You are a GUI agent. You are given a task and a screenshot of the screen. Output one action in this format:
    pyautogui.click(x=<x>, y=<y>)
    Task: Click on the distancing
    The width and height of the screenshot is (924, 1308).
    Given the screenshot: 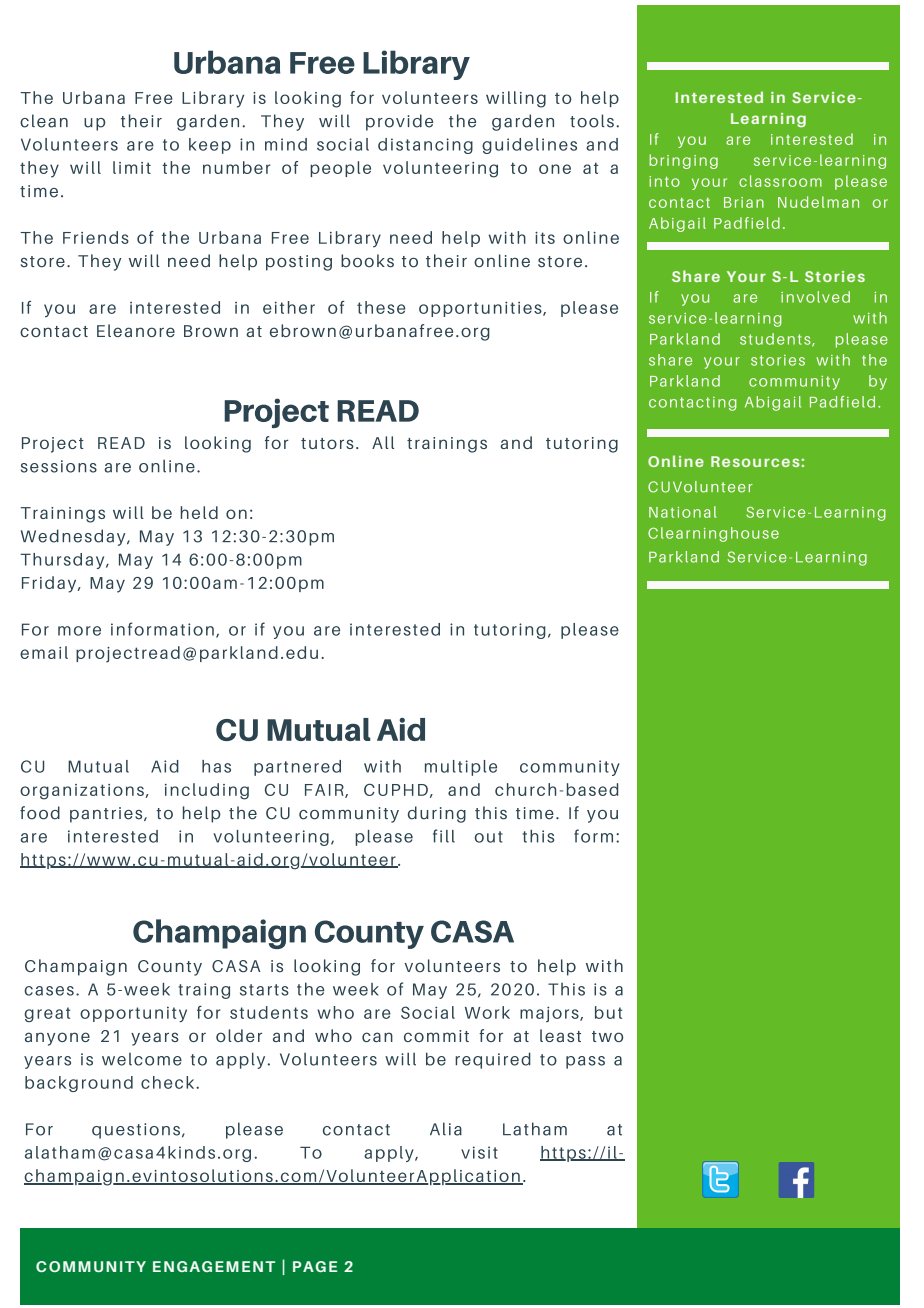 What is the action you would take?
    pyautogui.click(x=425, y=146)
